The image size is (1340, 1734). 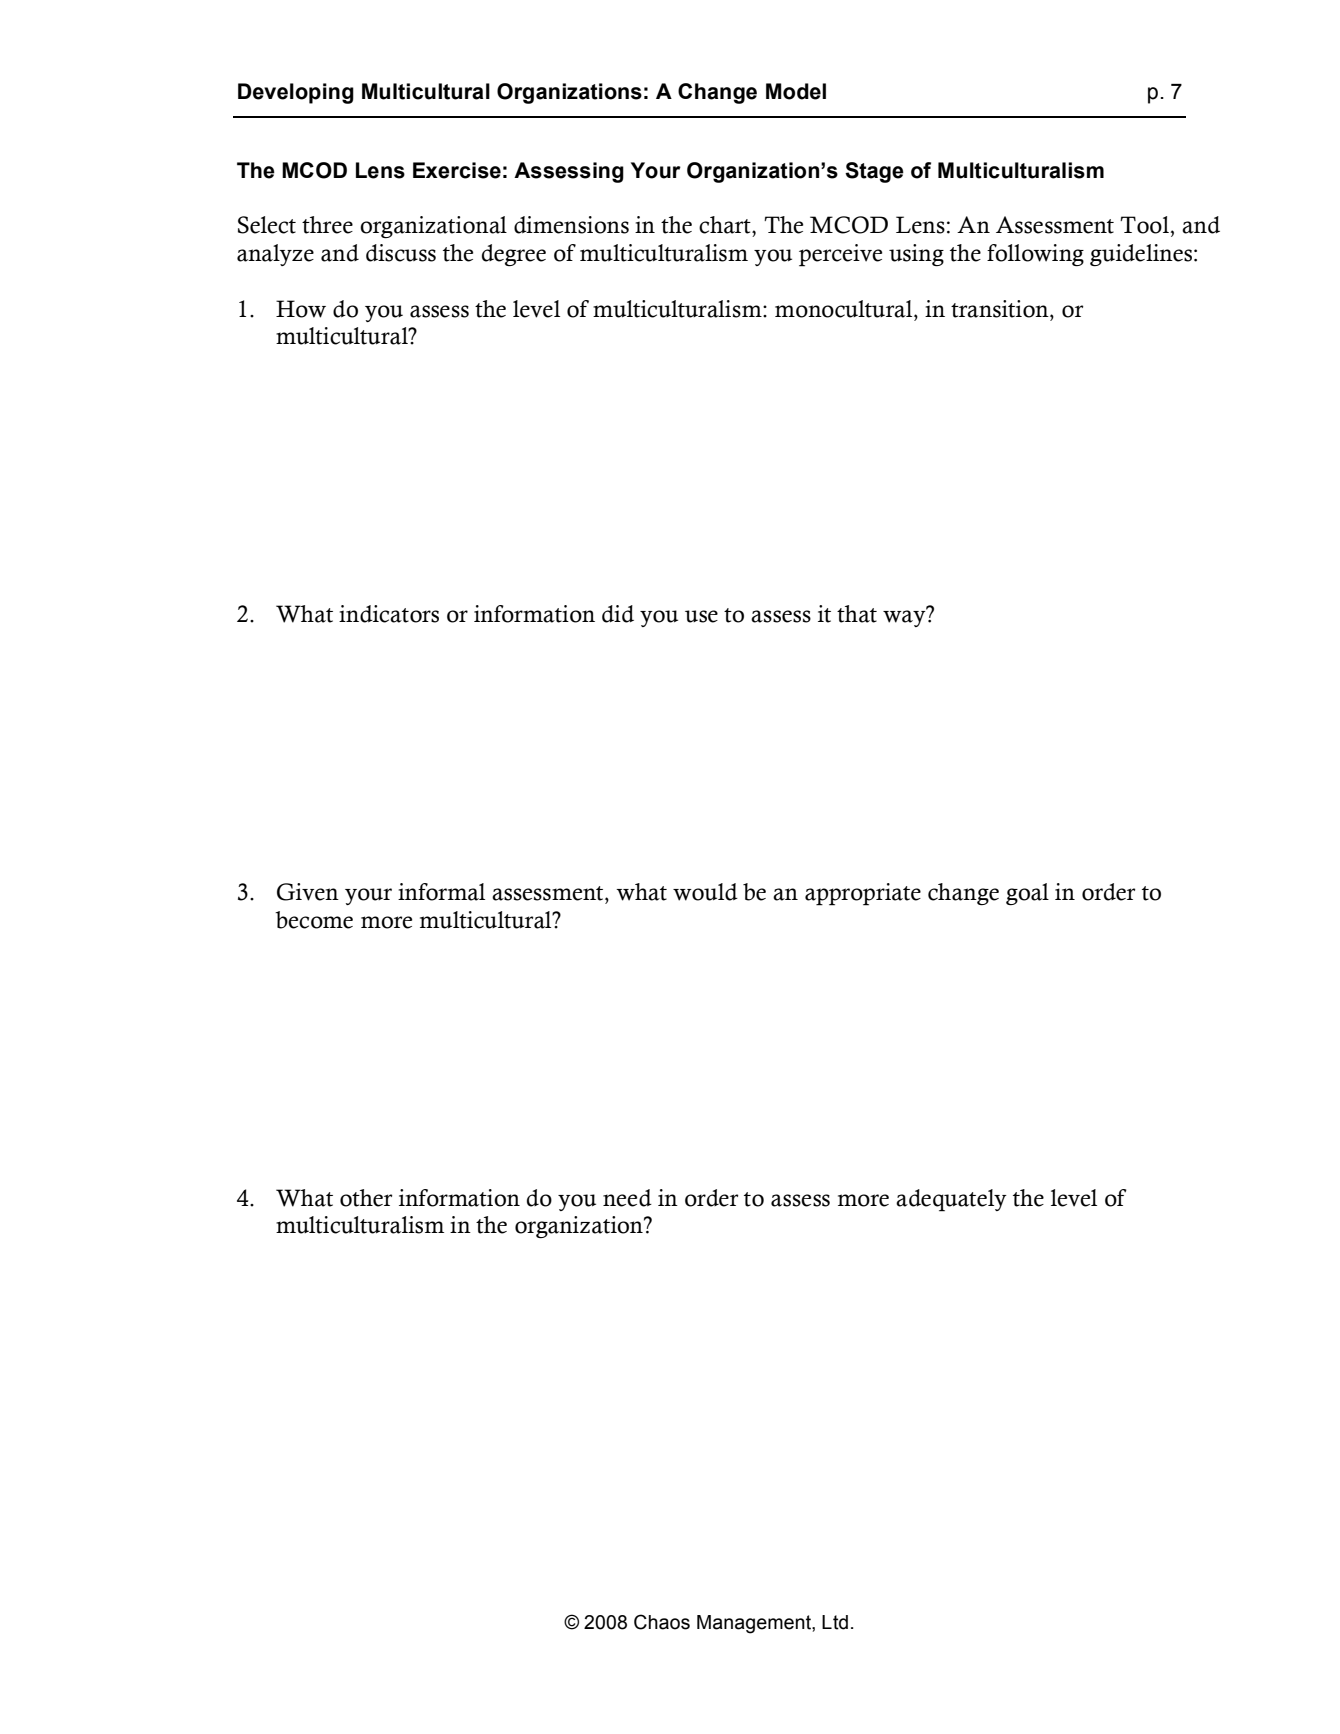 What do you see at coordinates (1027, 894) in the screenshot?
I see `goal` at bounding box center [1027, 894].
